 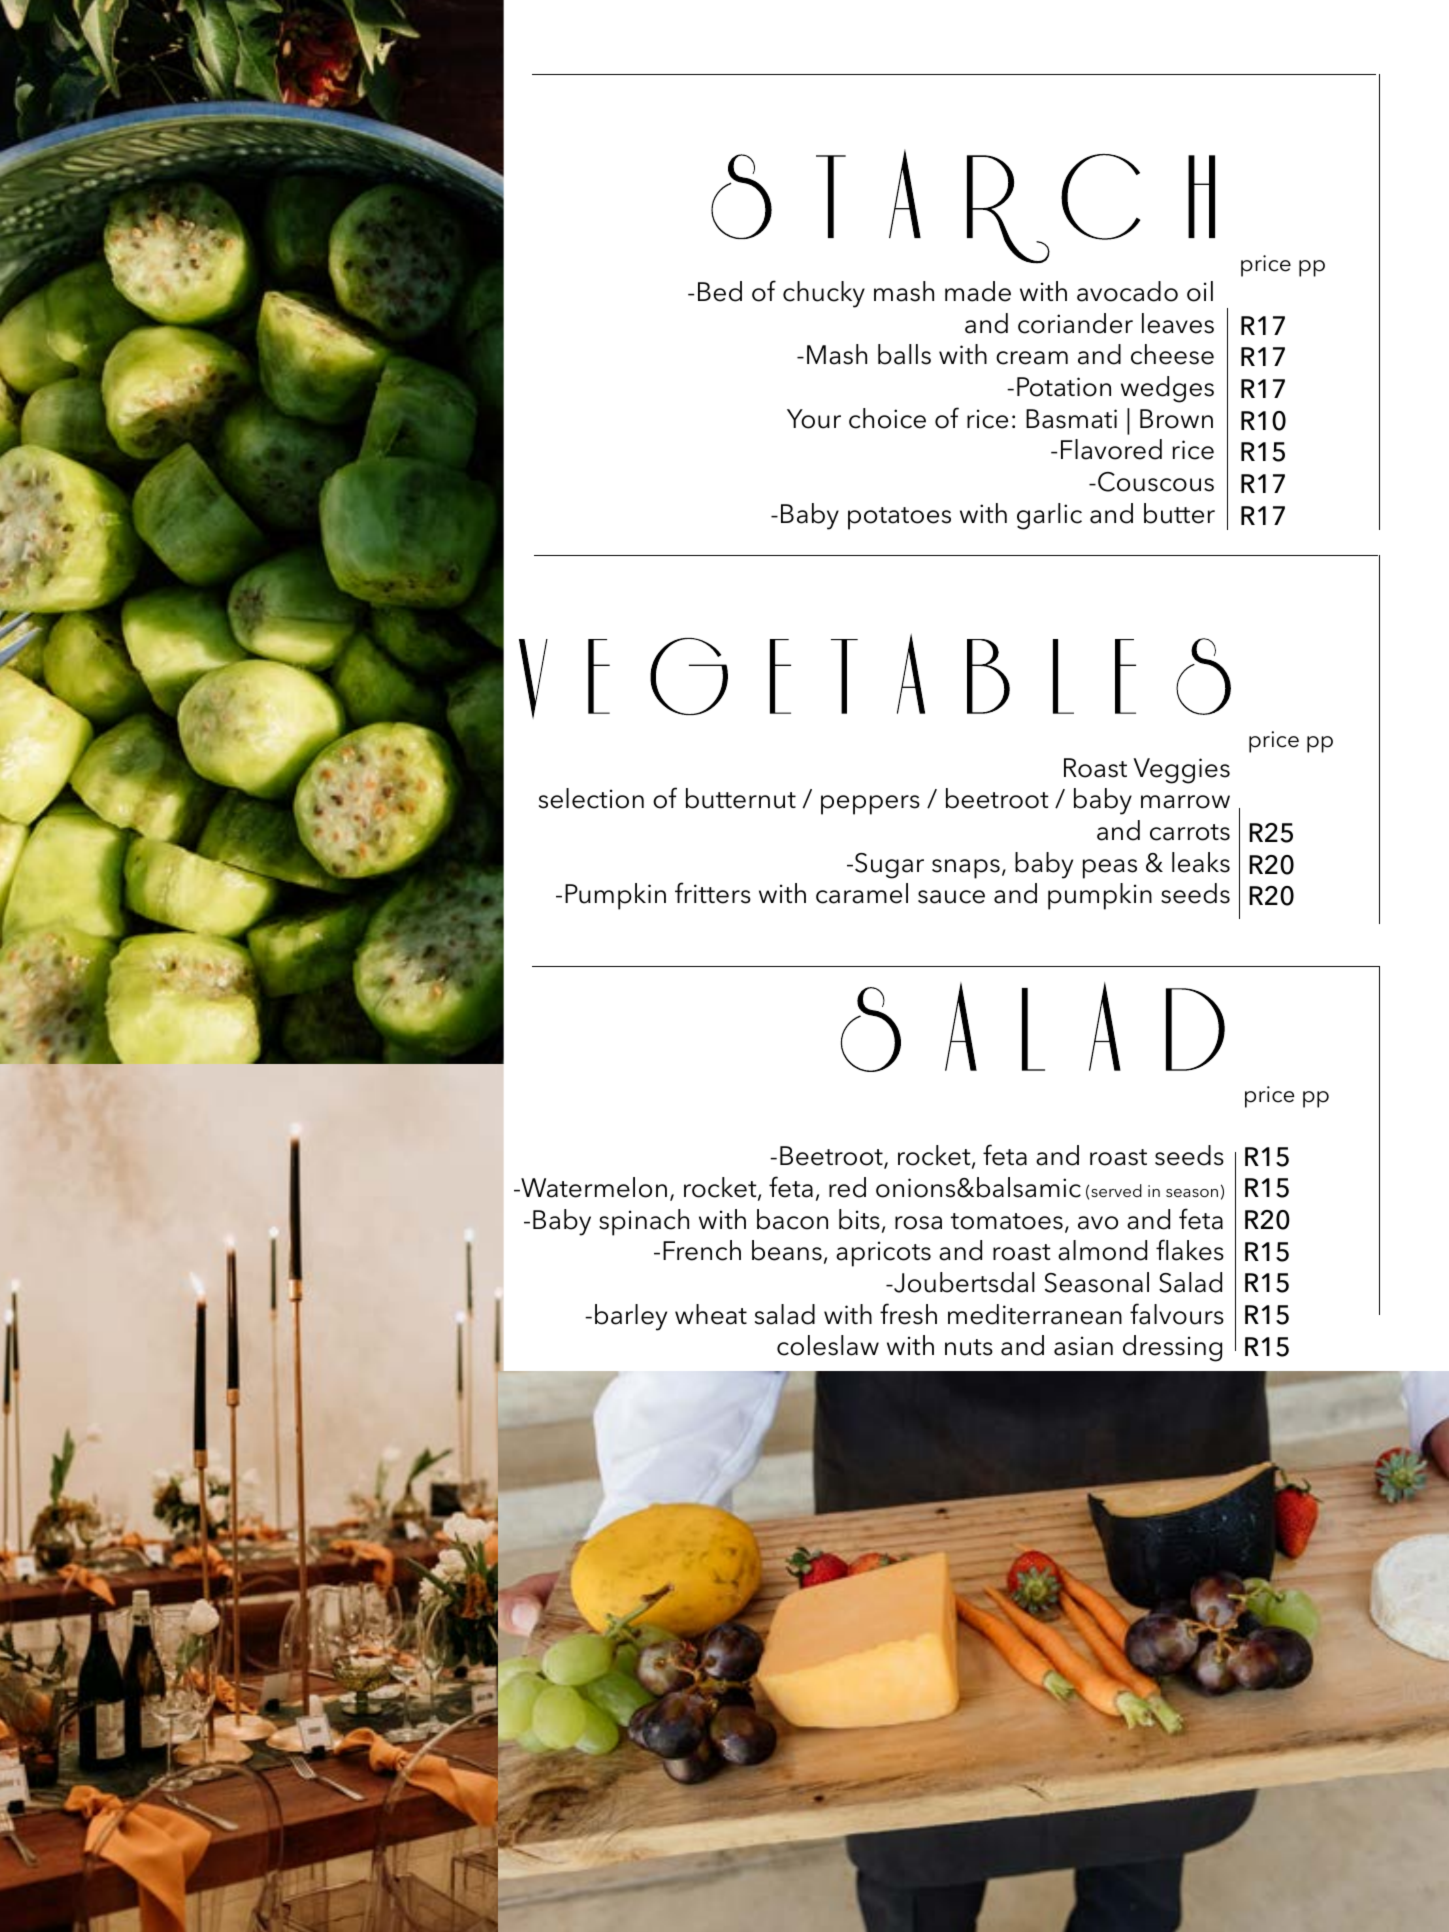 I want to click on fresh, so click(x=908, y=1314).
